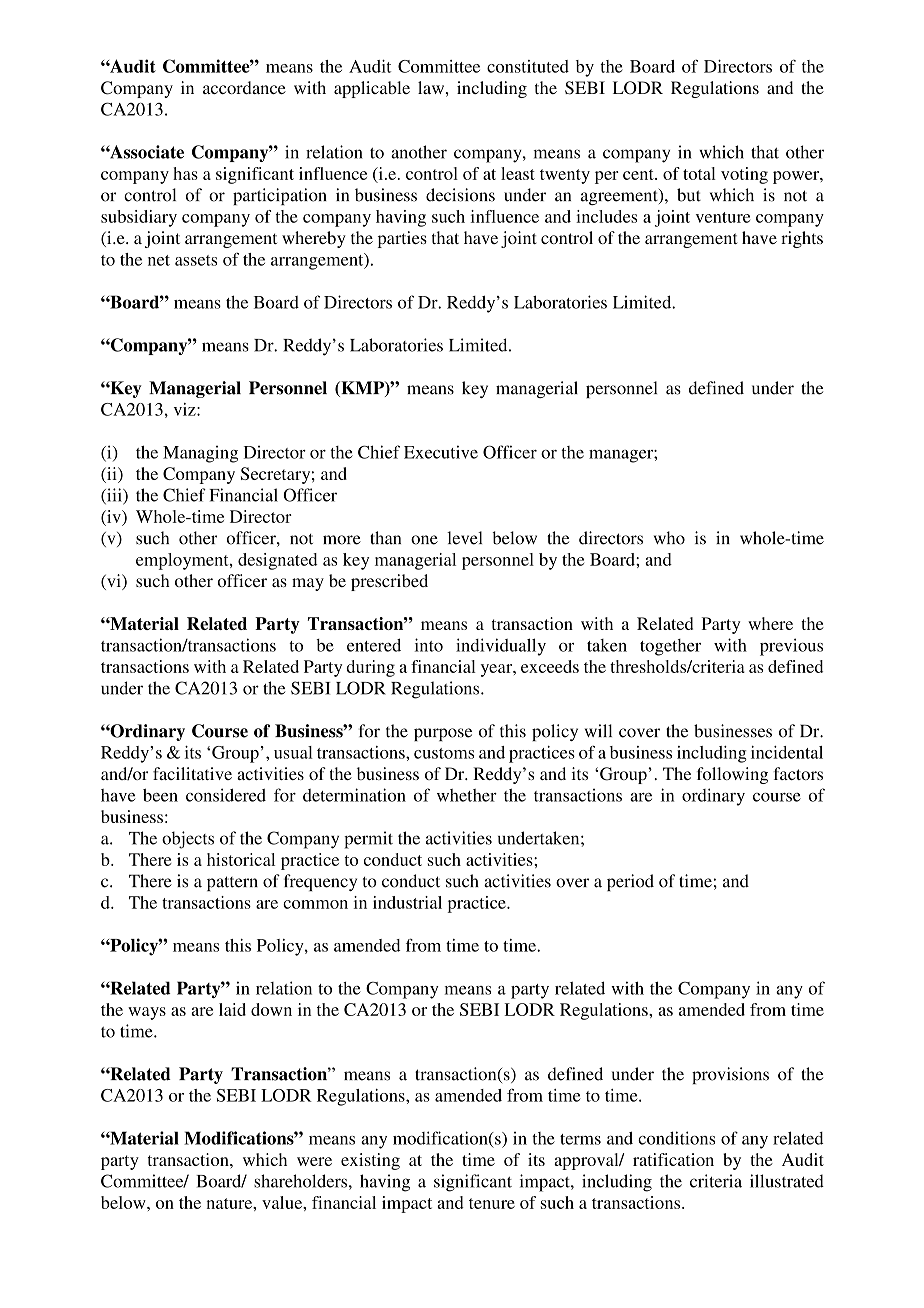 The height and width of the screenshot is (1308, 924). Describe the element at coordinates (732, 775) in the screenshot. I see `following` at that location.
